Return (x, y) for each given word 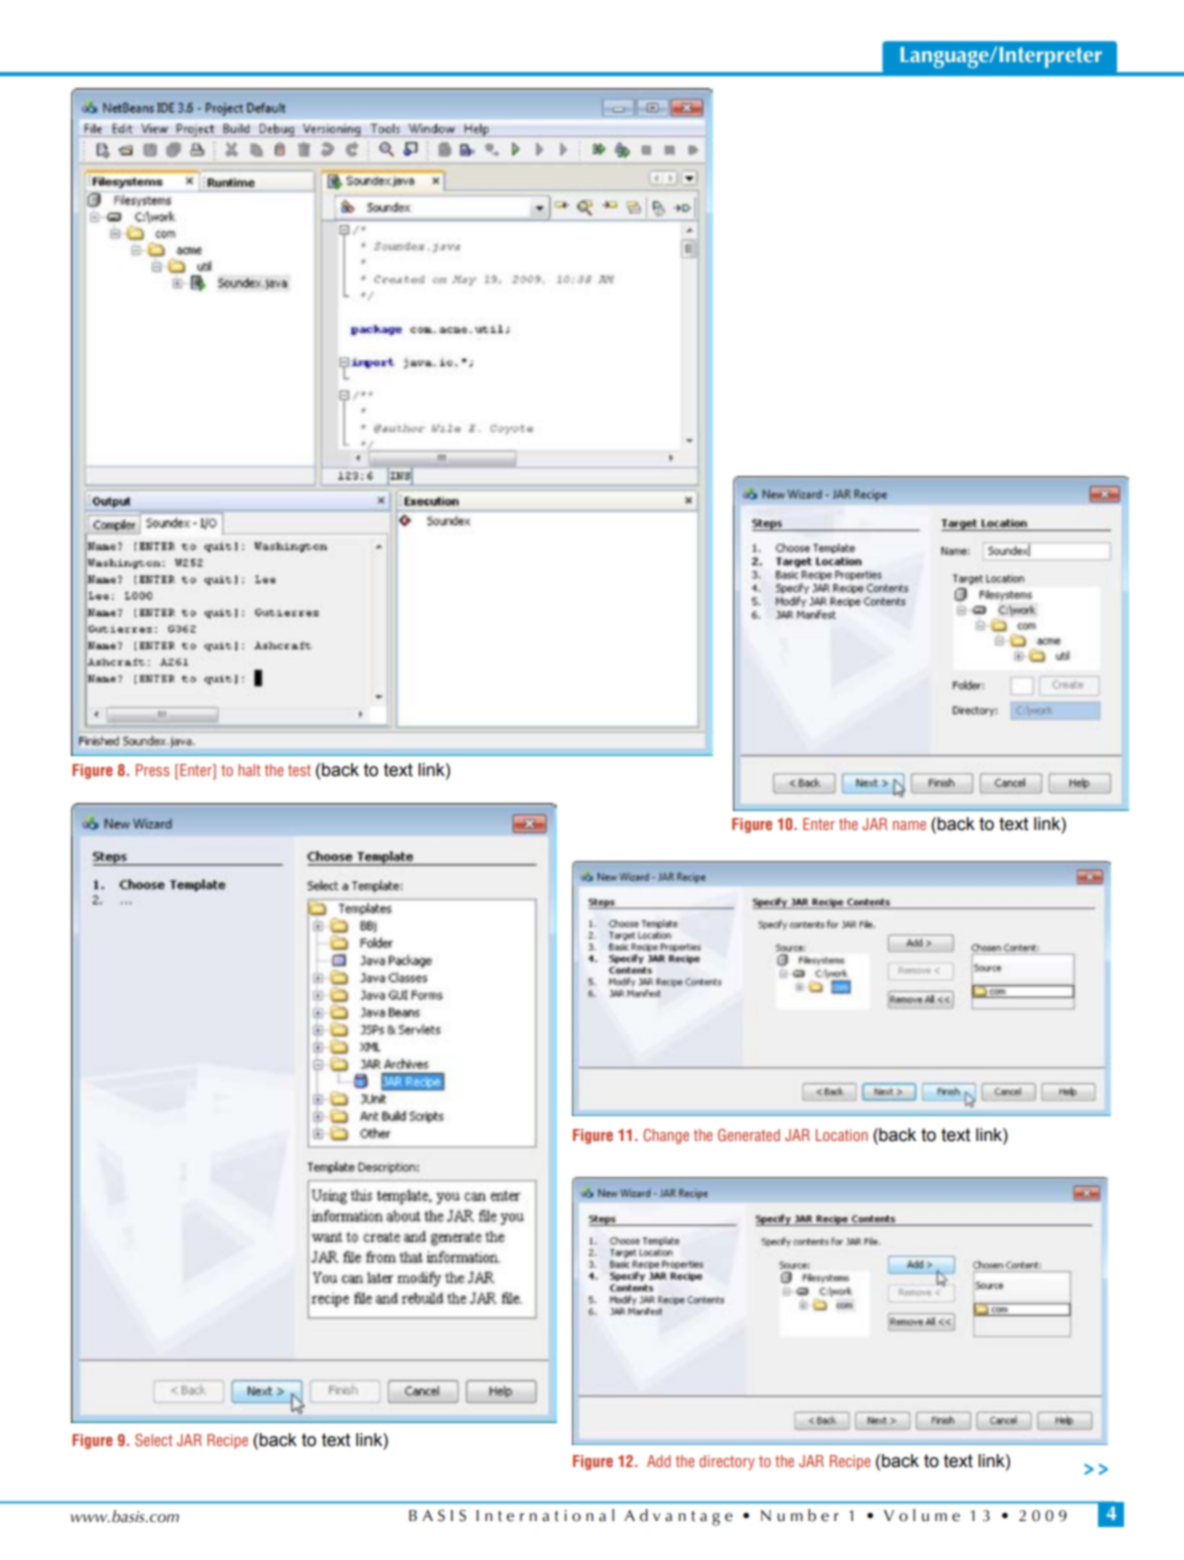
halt (249, 770)
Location (842, 1135)
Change (666, 1136)
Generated (749, 1135)
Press (152, 770)
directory (727, 1462)
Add (659, 1461)
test (299, 770)
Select (154, 1440)
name (909, 825)
